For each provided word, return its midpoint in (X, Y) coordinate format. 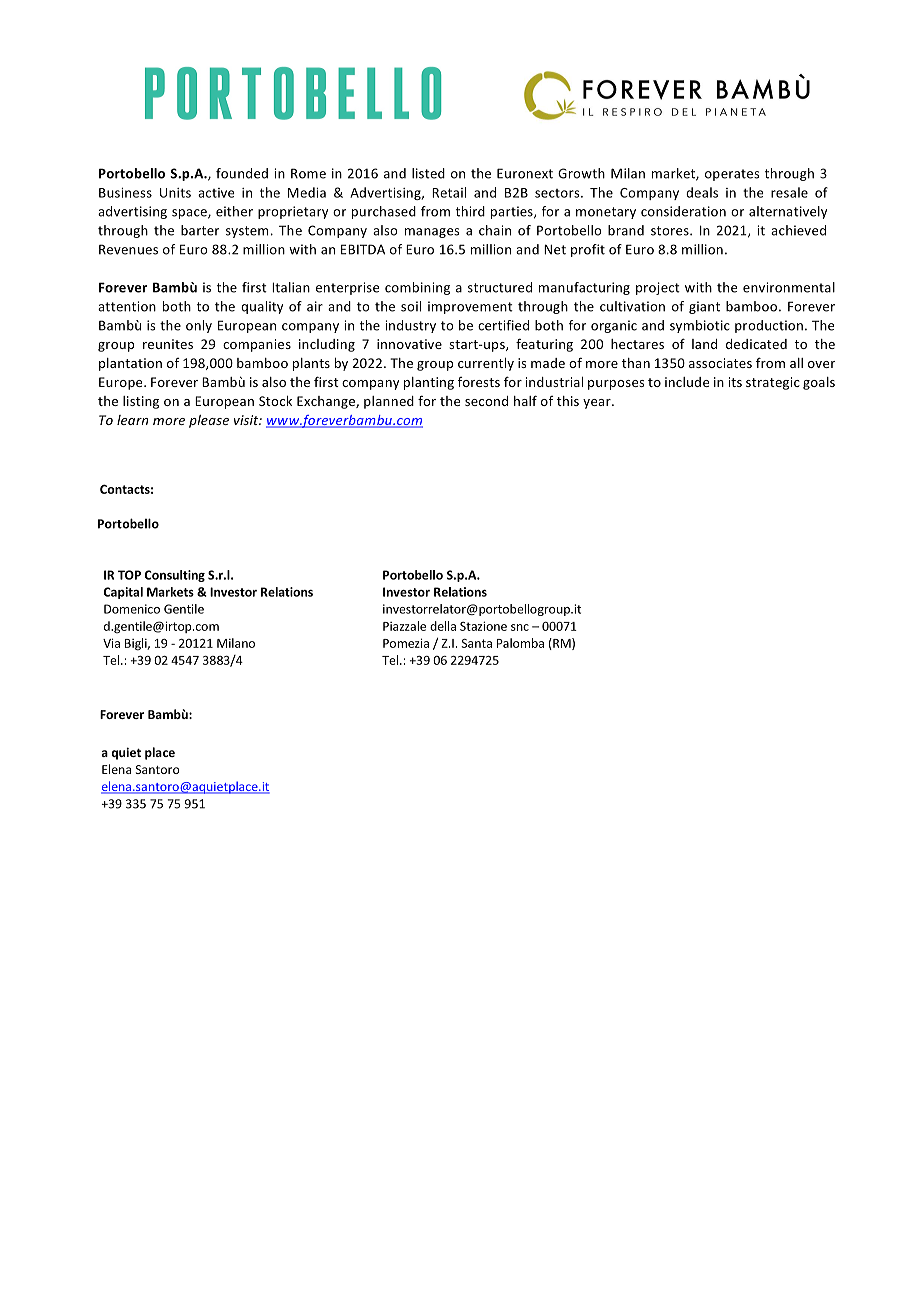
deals (702, 192)
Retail (449, 192)
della (443, 626)
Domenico (132, 609)
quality (262, 307)
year (598, 404)
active (216, 193)
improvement (470, 307)
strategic (773, 383)
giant (704, 307)
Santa (476, 643)
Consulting (174, 576)
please (209, 421)
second (486, 401)
